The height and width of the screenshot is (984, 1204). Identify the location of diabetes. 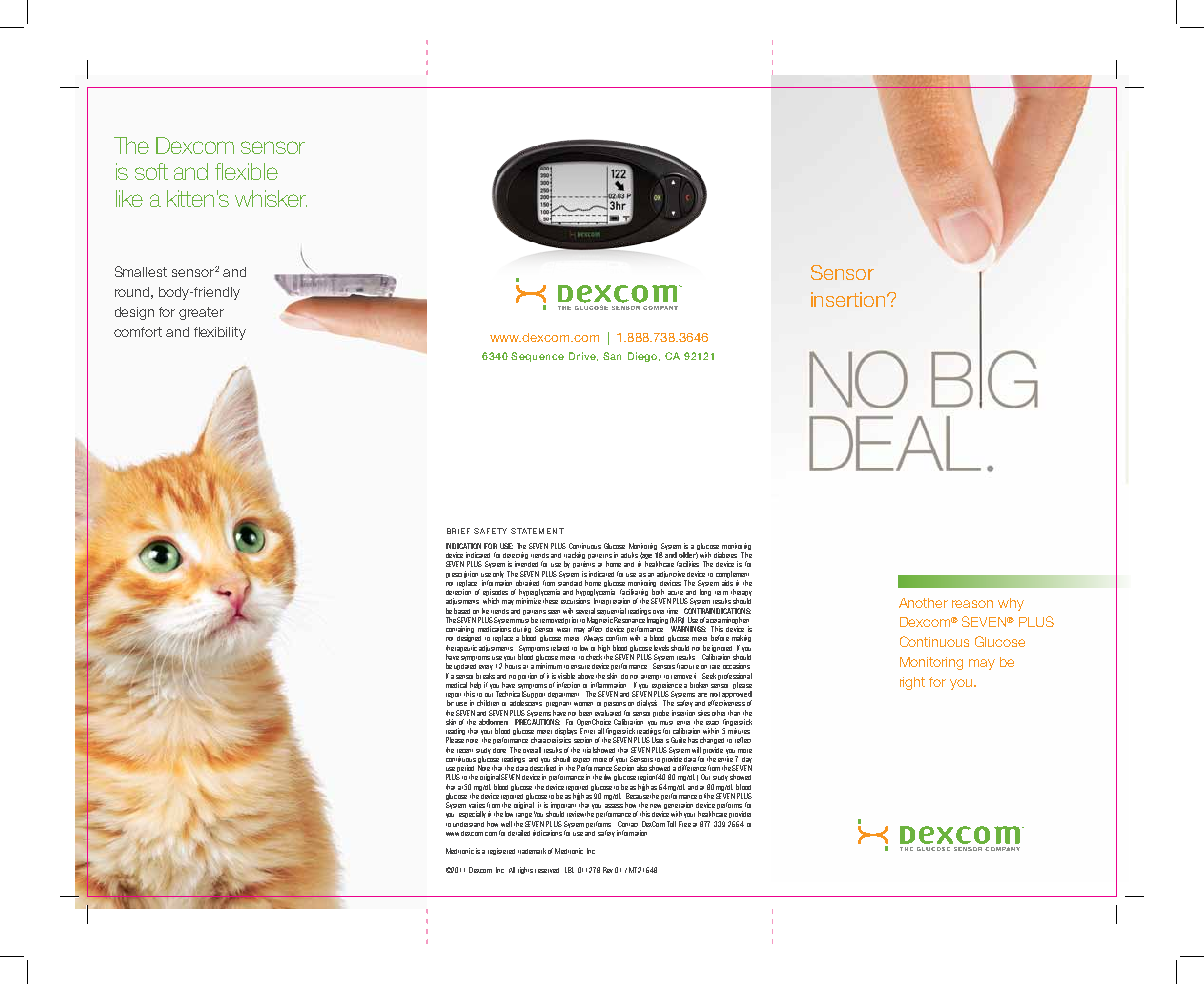
(725, 555).
